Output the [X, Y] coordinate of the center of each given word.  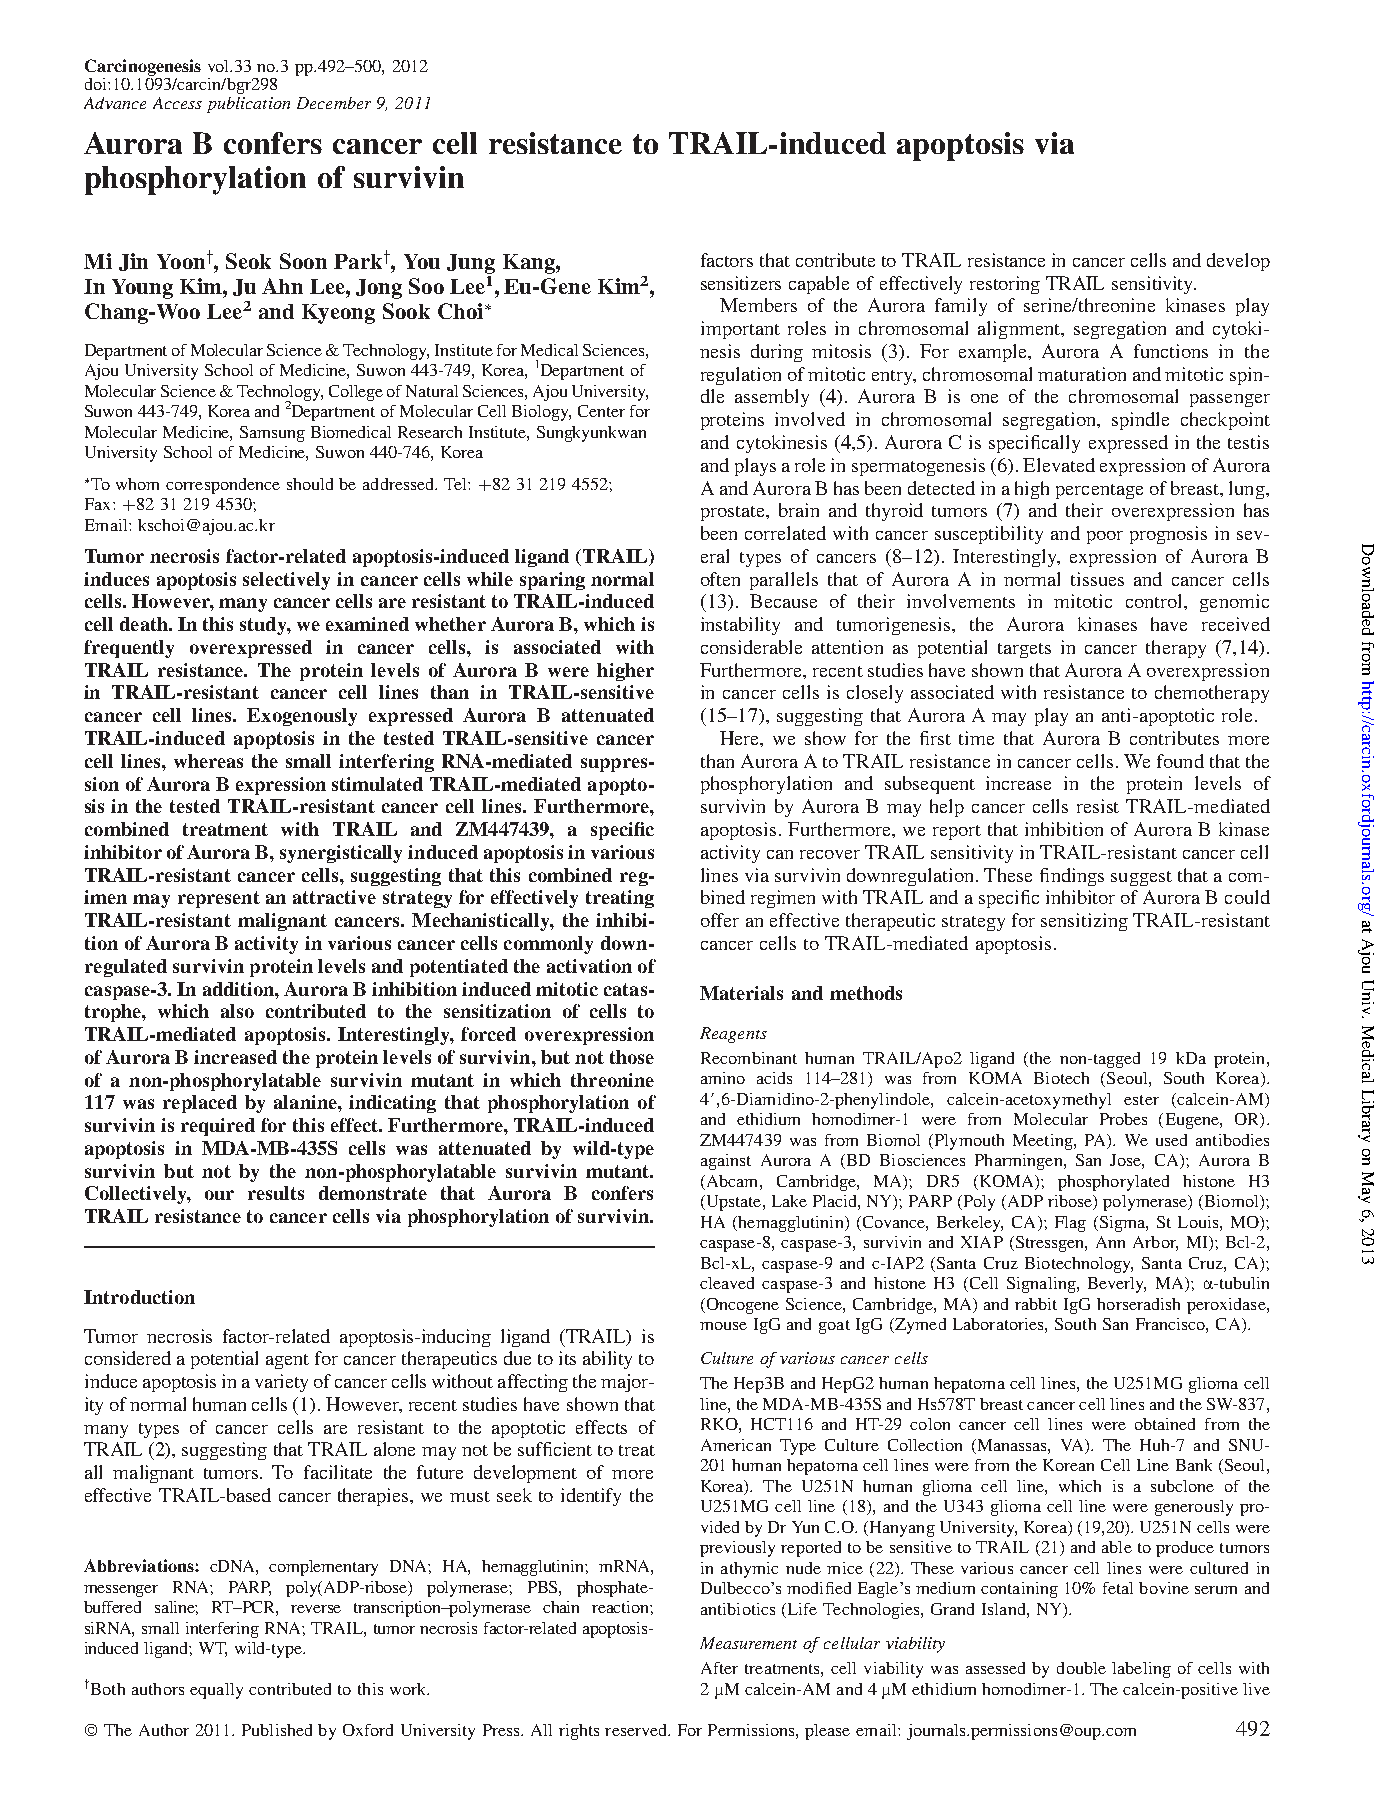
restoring [1005, 285]
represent [219, 899]
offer [720, 920]
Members [758, 305]
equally [216, 1691]
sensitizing [1084, 922]
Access [177, 103]
